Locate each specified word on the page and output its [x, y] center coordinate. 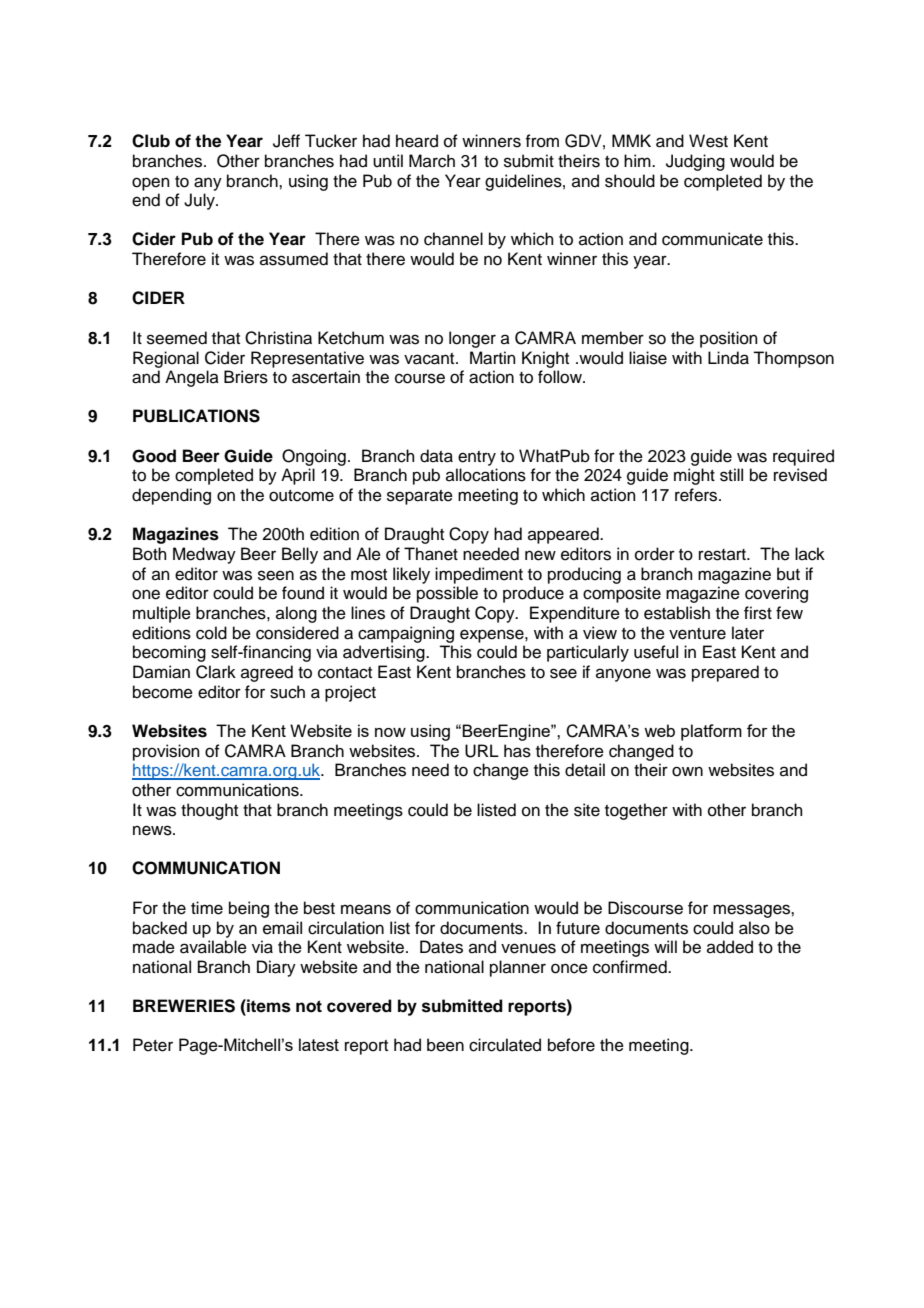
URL [482, 751]
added [730, 947]
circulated [505, 1045]
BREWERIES [184, 1006]
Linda [728, 358]
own [687, 771]
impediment [479, 575]
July [200, 201]
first [758, 613]
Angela [192, 378]
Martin [493, 358]
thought [209, 811]
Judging [695, 162]
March [432, 161]
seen [276, 575]
